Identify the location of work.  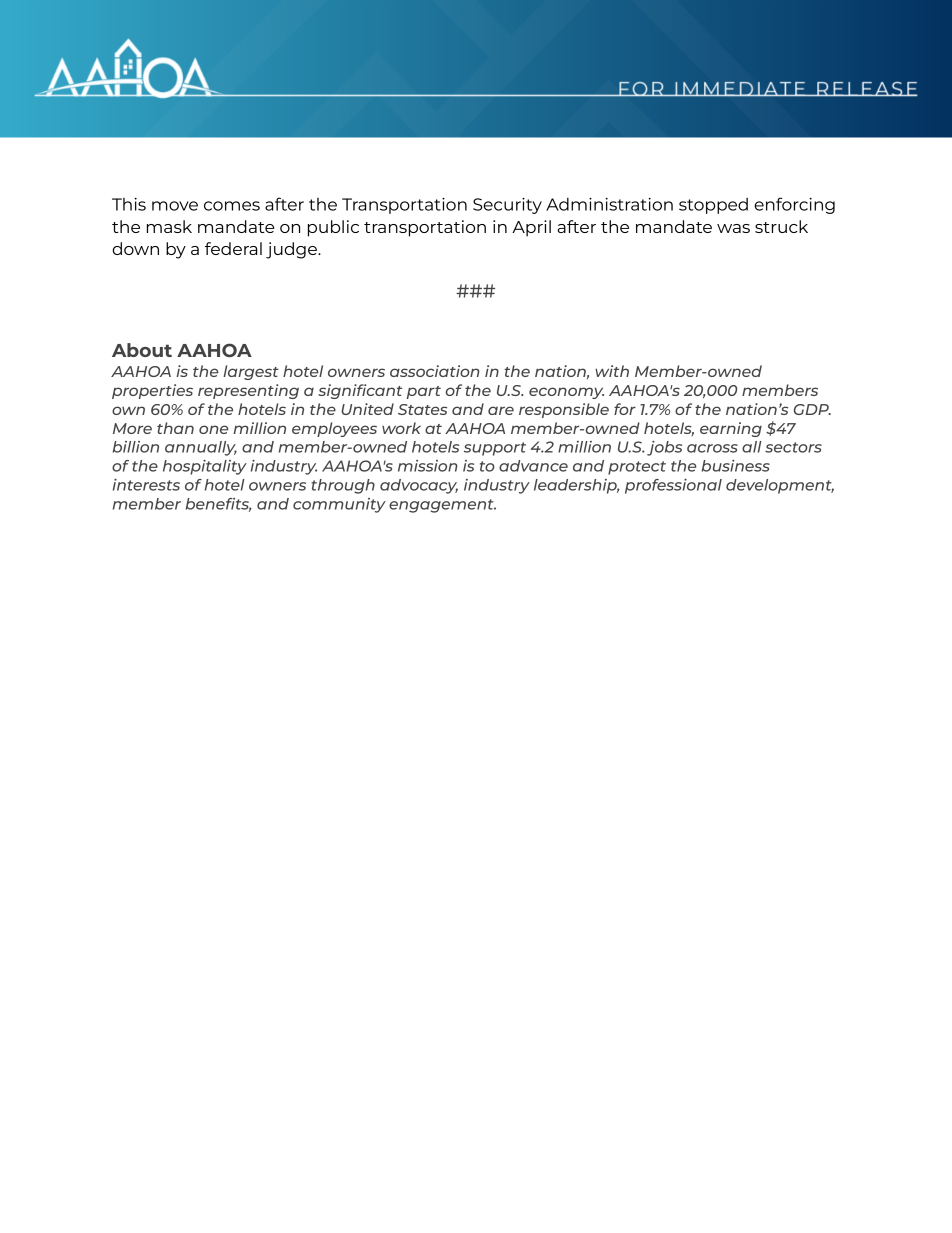
(401, 428).
